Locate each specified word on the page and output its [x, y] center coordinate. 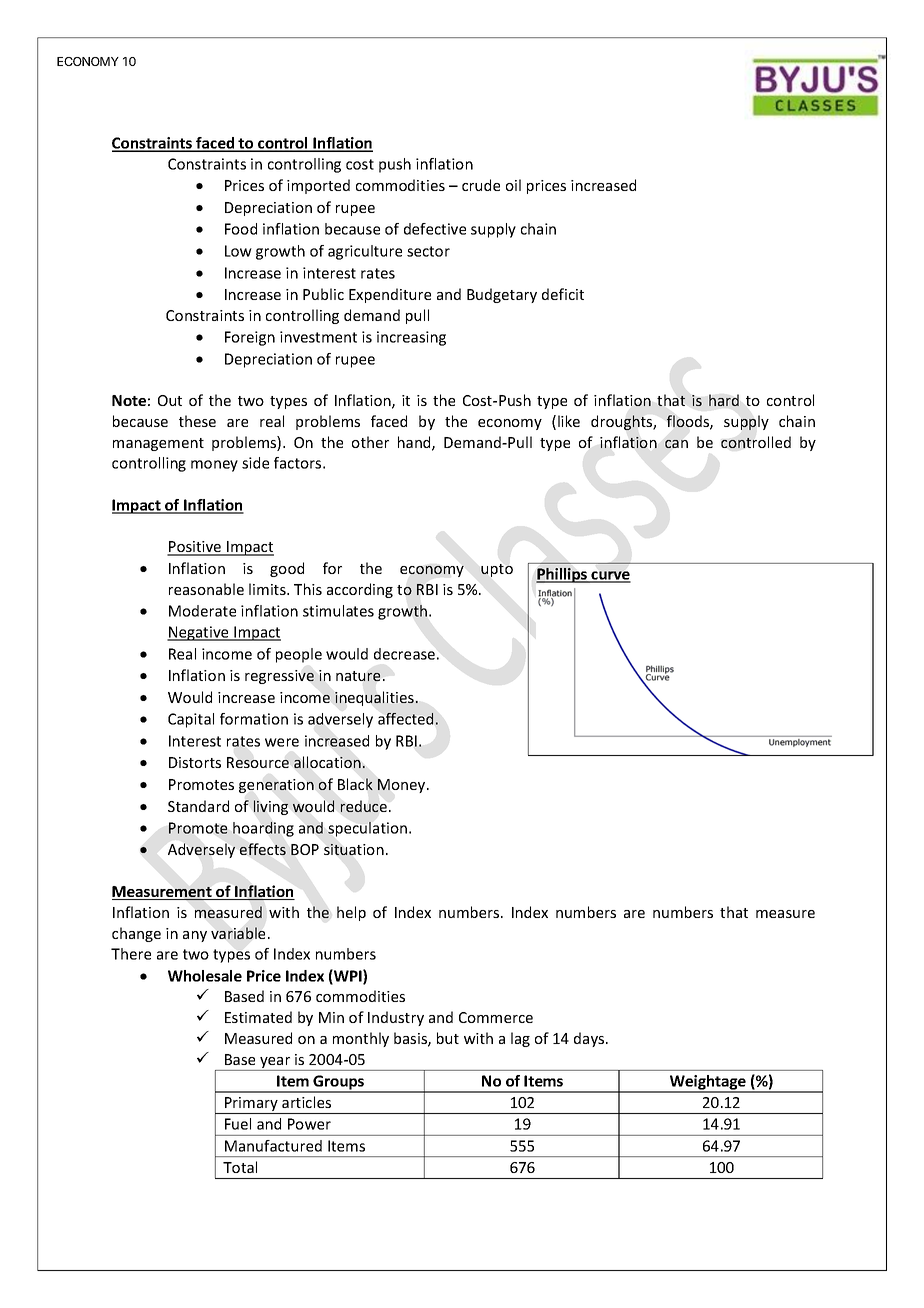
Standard [198, 806]
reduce [364, 806]
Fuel [238, 1124]
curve [610, 576]
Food [241, 229]
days [590, 1039]
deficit [563, 294]
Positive [195, 548]
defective [435, 229]
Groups [339, 1083]
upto [497, 570]
